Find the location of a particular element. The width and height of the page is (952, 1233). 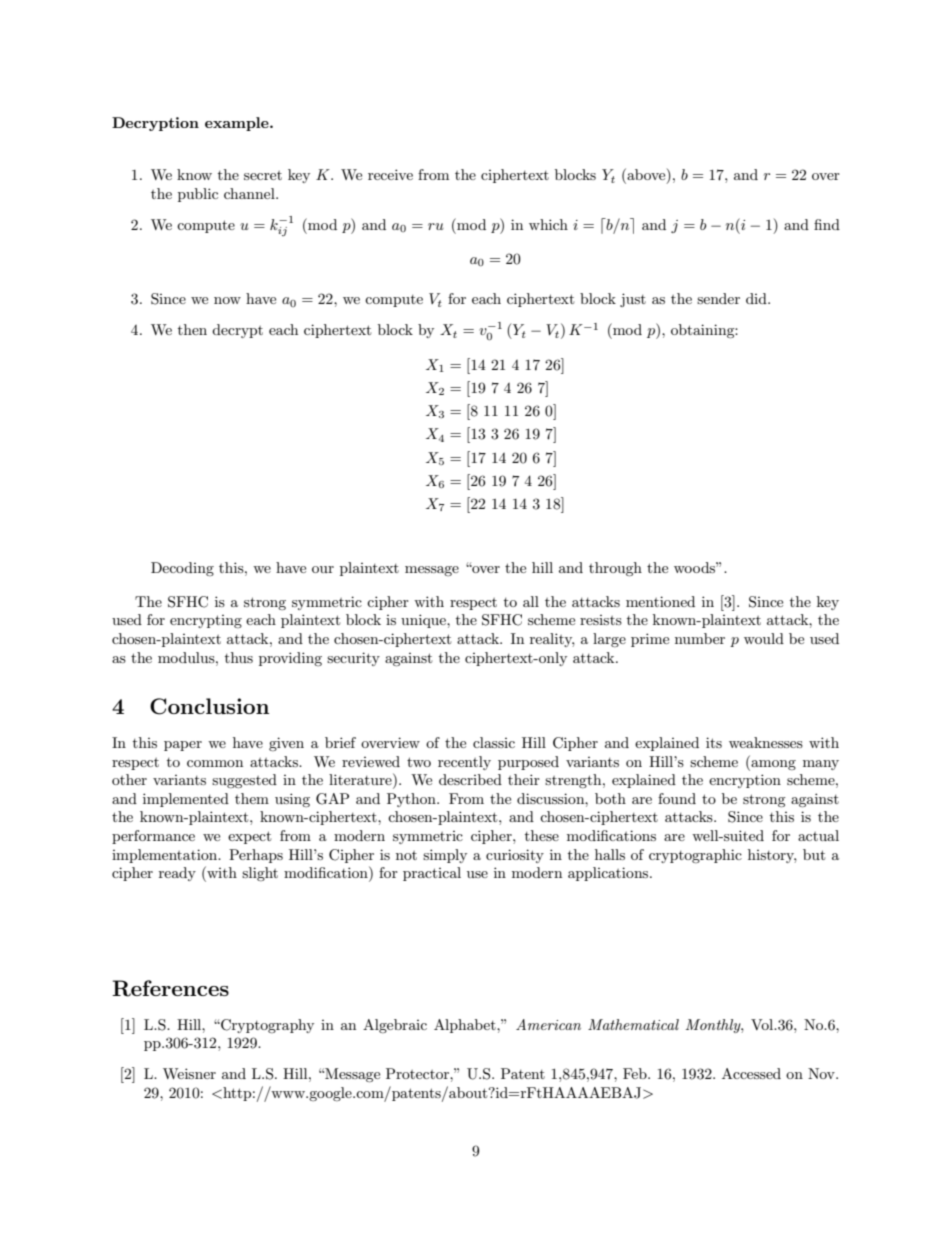

Accessed is located at coordinates (751, 1073).
